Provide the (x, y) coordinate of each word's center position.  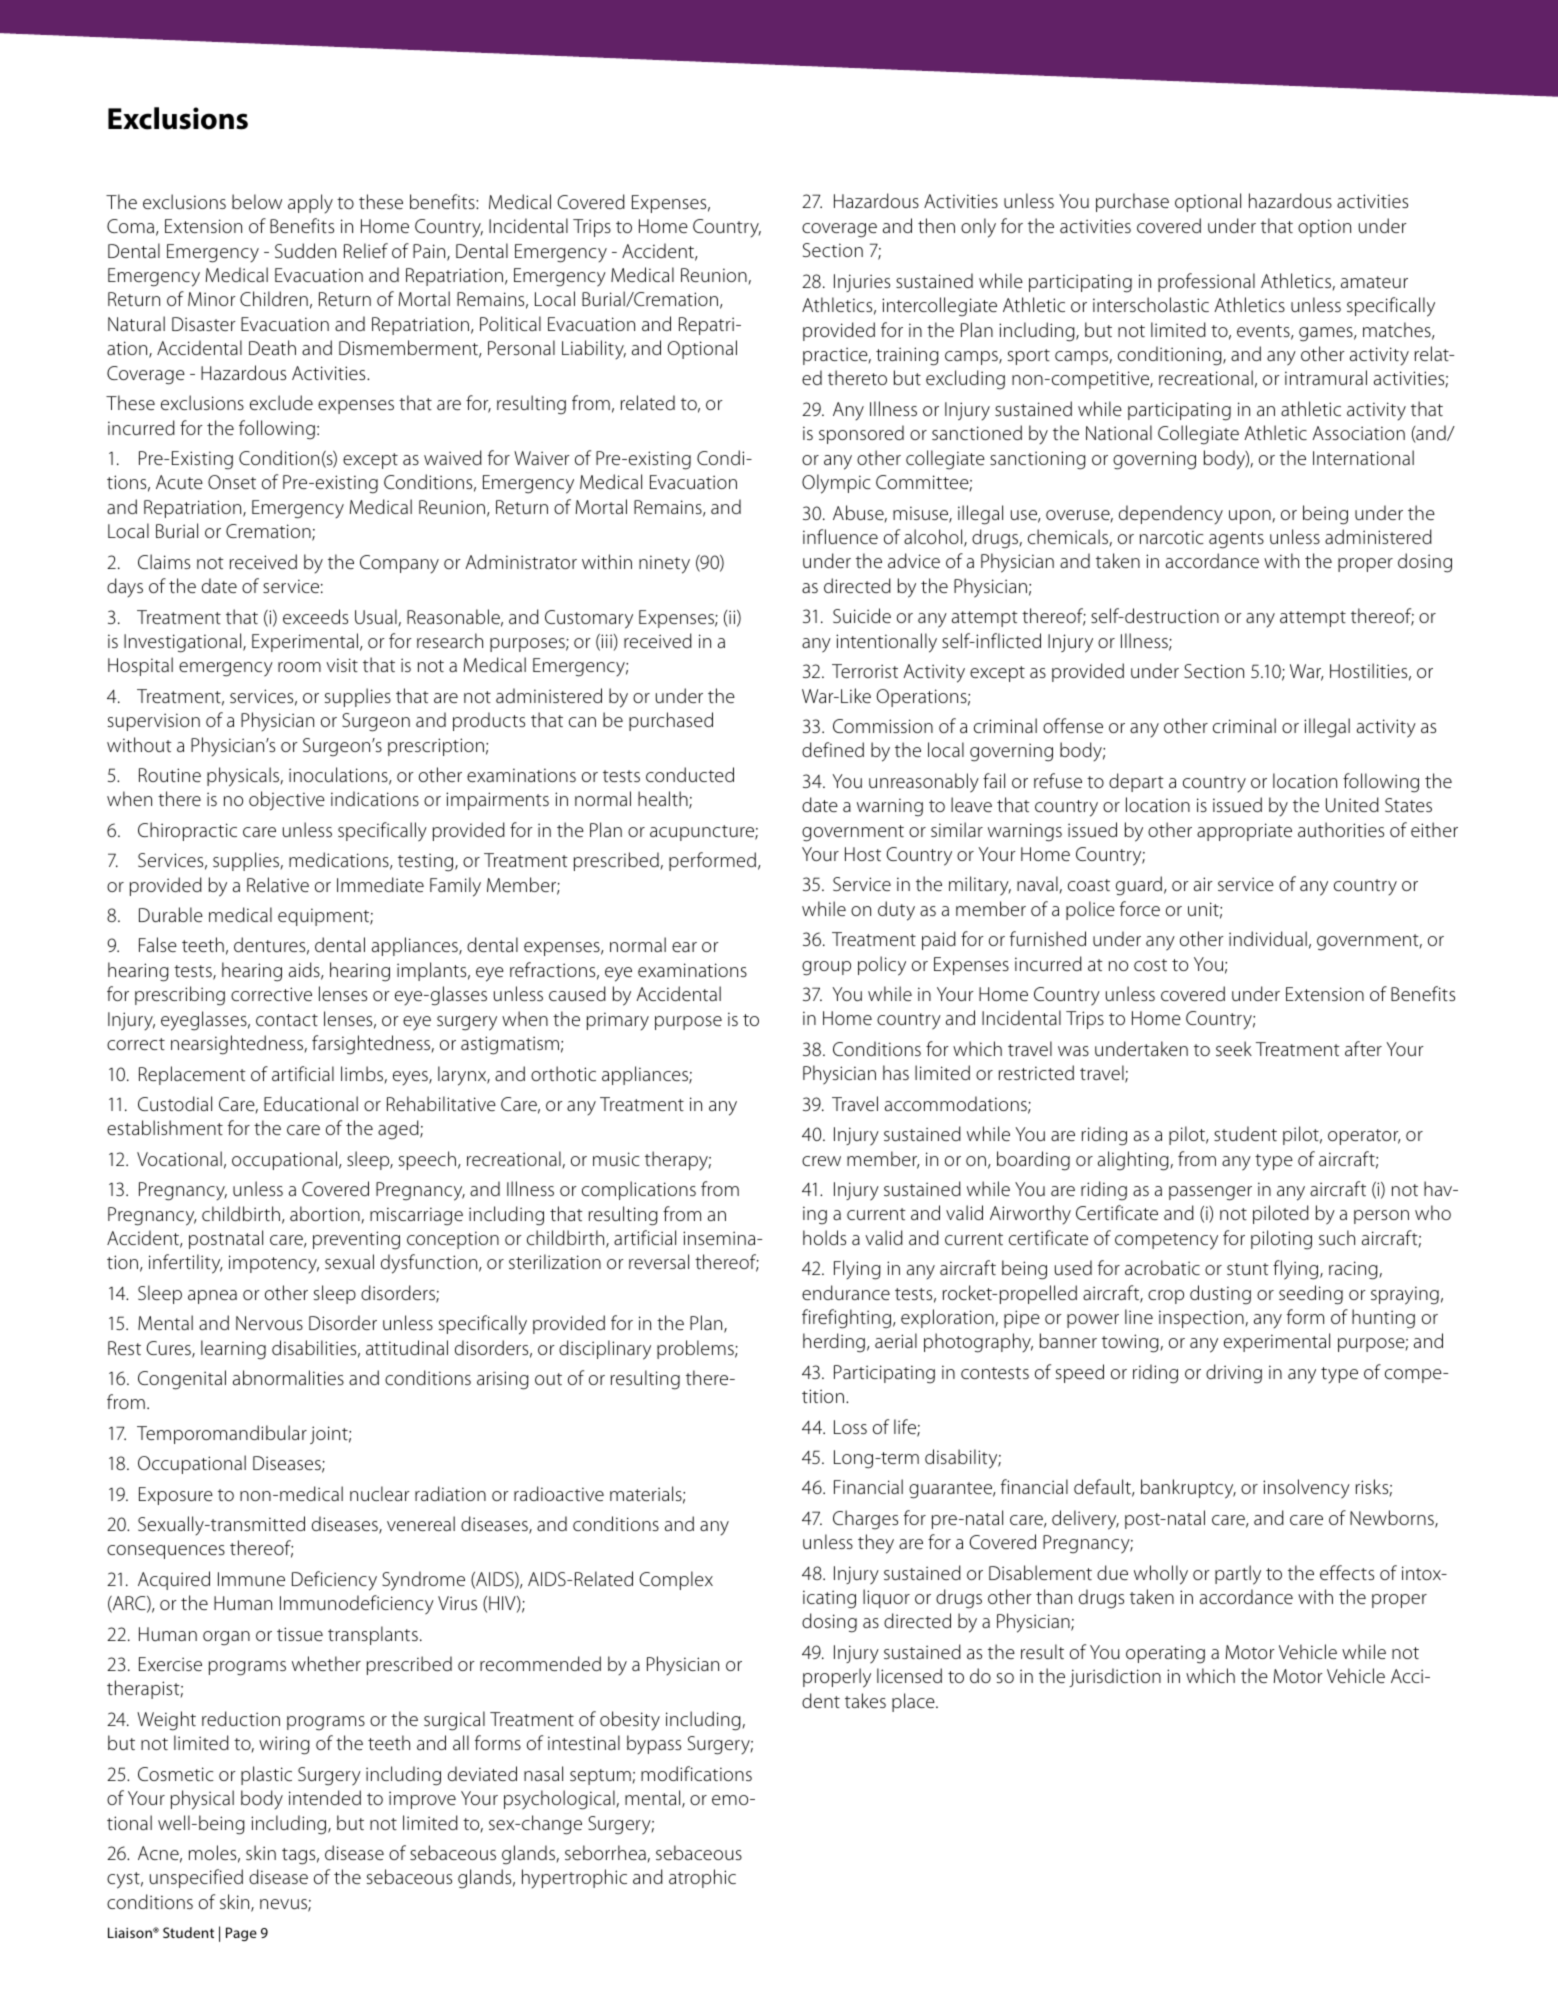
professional (1206, 282)
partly (1238, 1575)
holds (824, 1237)
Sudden (305, 250)
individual (1268, 938)
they (876, 1544)
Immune (251, 1579)
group (826, 968)
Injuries (862, 283)
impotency (274, 1264)
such (1337, 1237)
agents (1236, 540)
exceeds (315, 616)
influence (840, 536)
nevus (284, 1905)
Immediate (380, 884)
